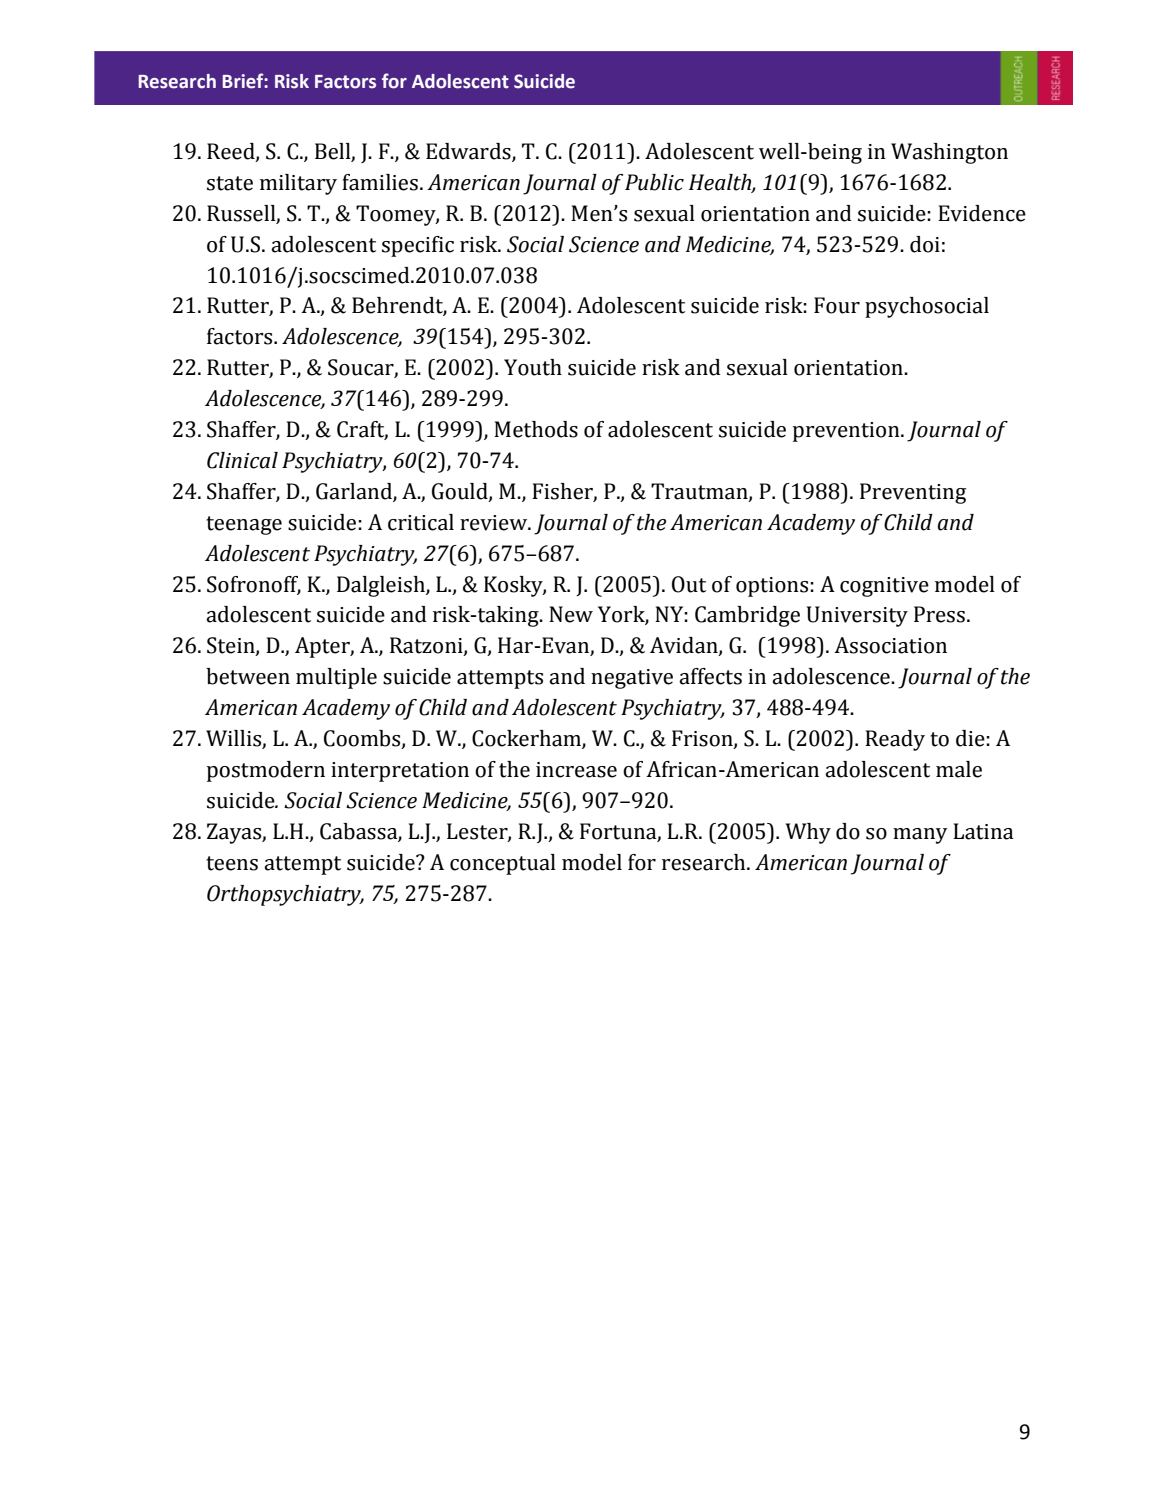 The image size is (1168, 1512). What do you see at coordinates (847, 432) in the screenshot?
I see `prevention` at bounding box center [847, 432].
